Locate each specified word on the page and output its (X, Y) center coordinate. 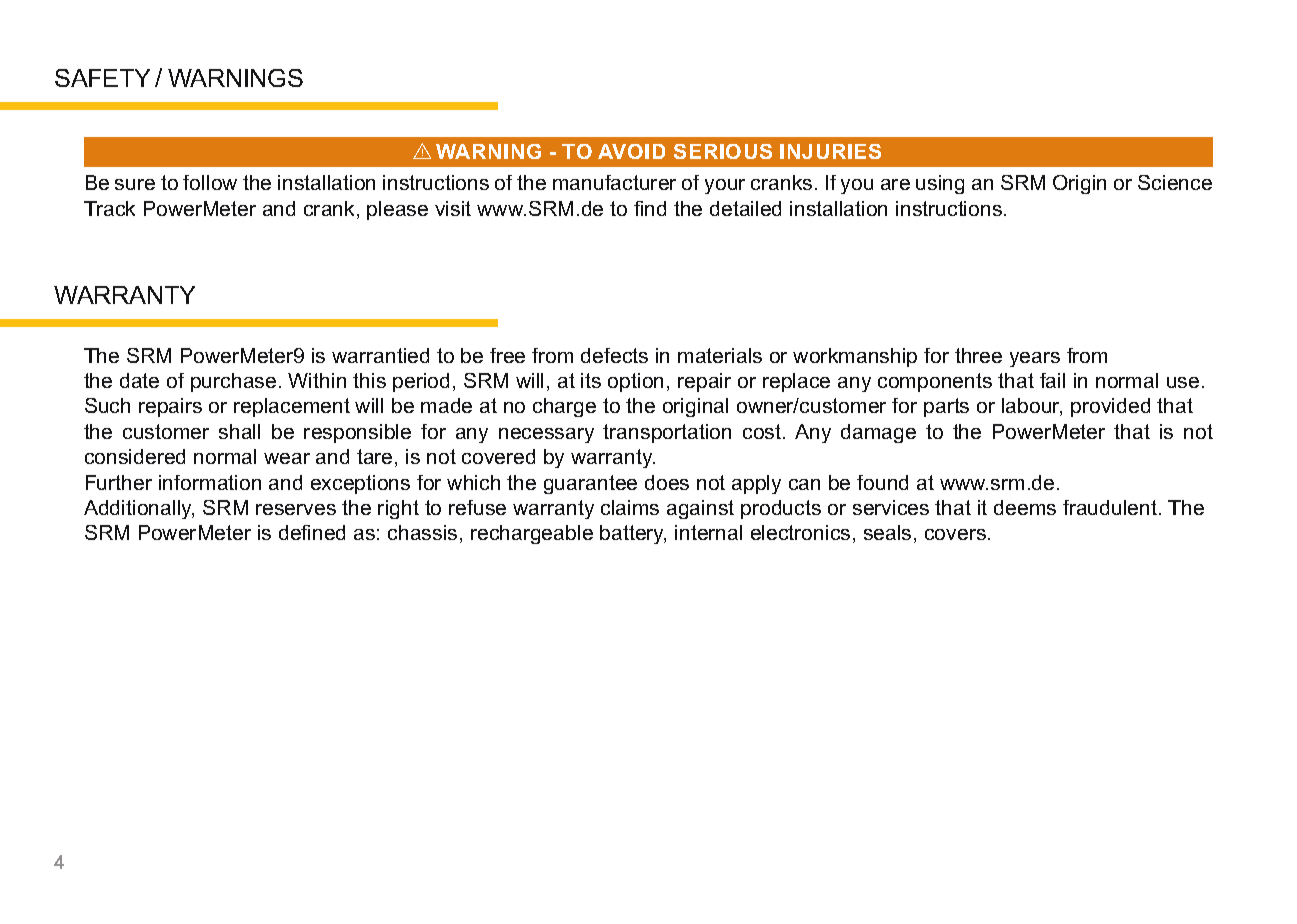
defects (614, 355)
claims (630, 507)
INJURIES (830, 151)
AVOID (631, 151)
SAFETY (102, 78)
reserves (296, 509)
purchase (233, 382)
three (978, 355)
